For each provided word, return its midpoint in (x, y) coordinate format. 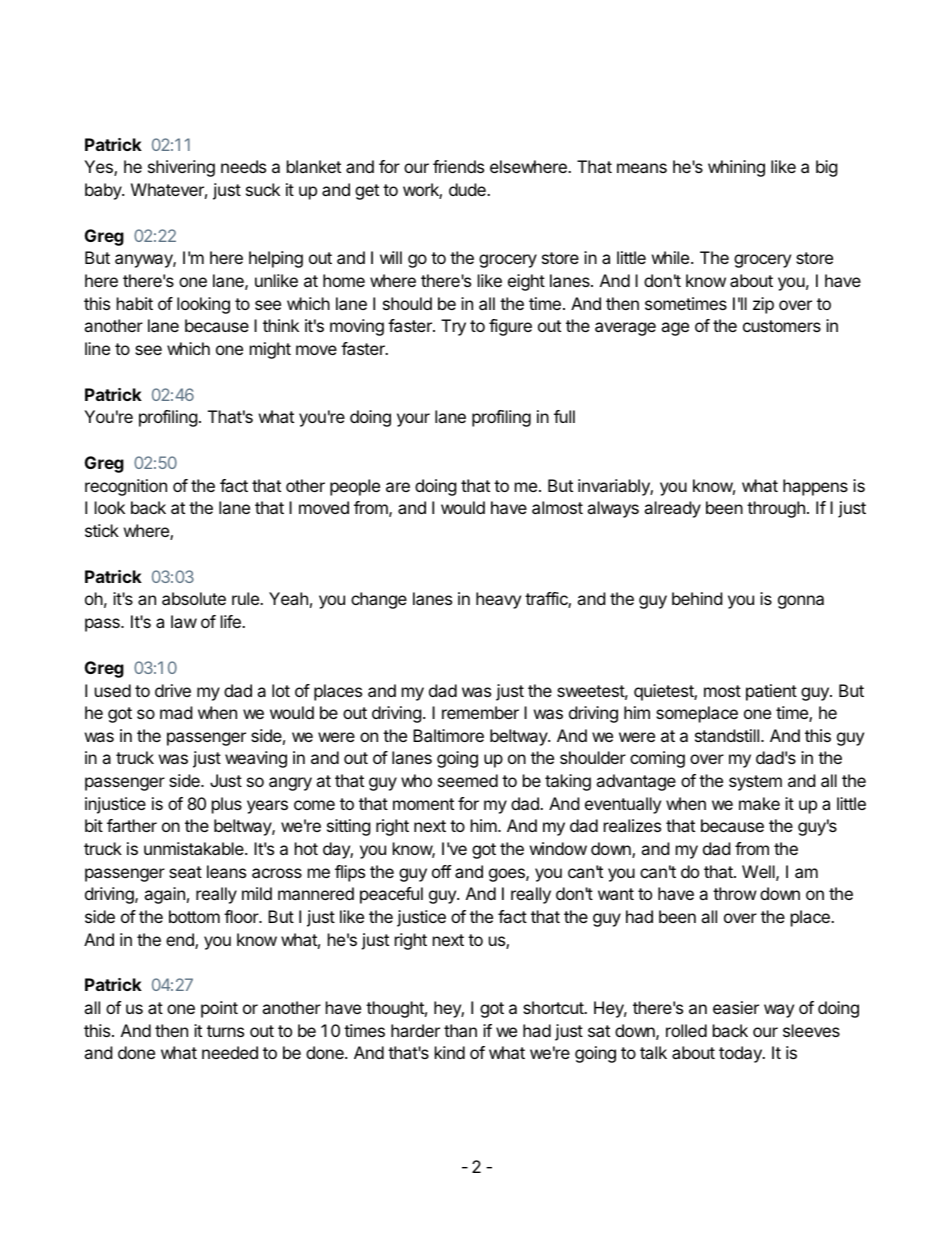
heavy (498, 600)
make (759, 803)
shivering (181, 168)
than (460, 1030)
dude (468, 189)
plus (227, 805)
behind (697, 598)
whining (736, 168)
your (413, 420)
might (270, 350)
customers (782, 326)
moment (423, 804)
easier (736, 1007)
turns (225, 1031)
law (184, 621)
